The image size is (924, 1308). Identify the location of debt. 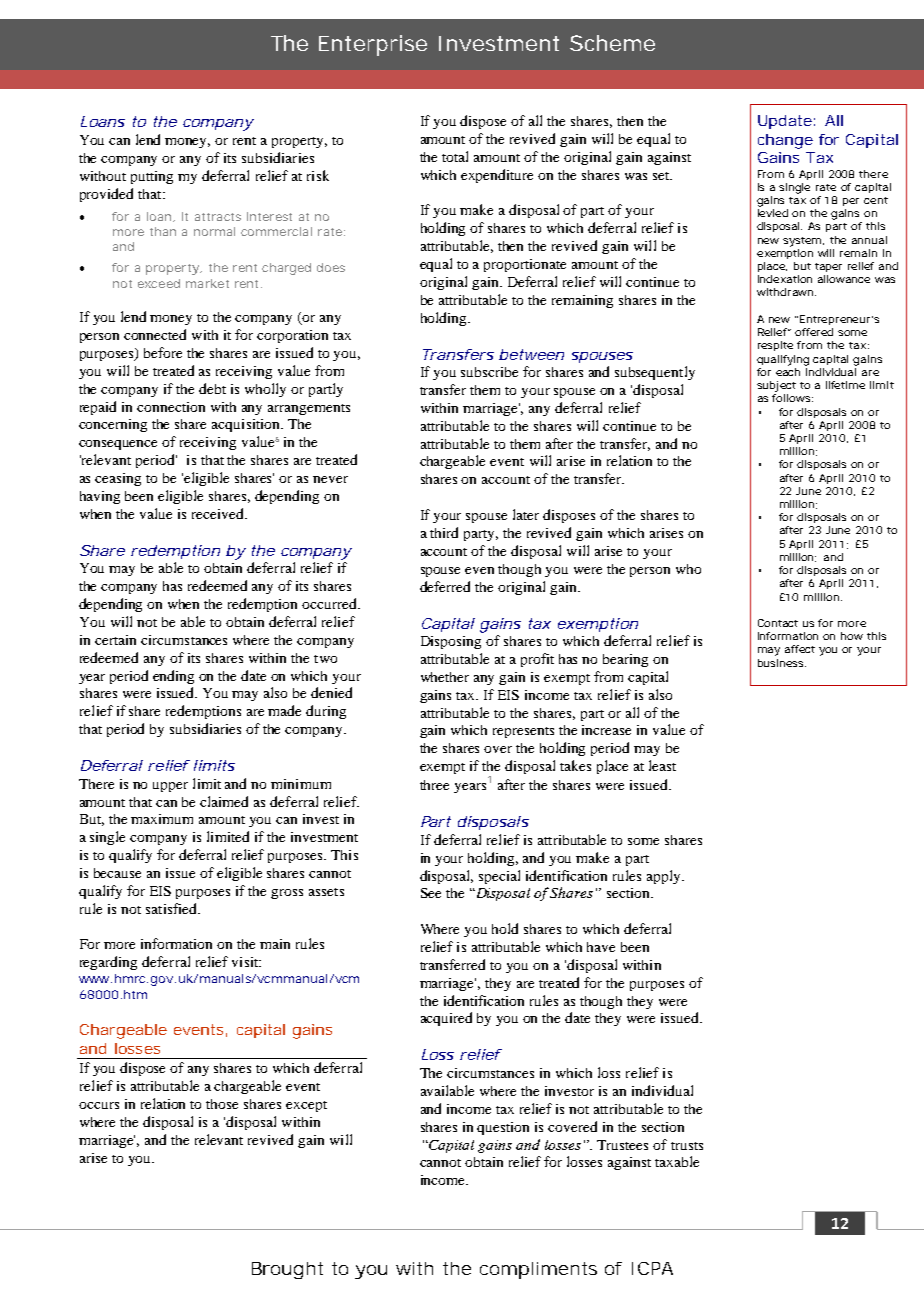
(212, 388).
